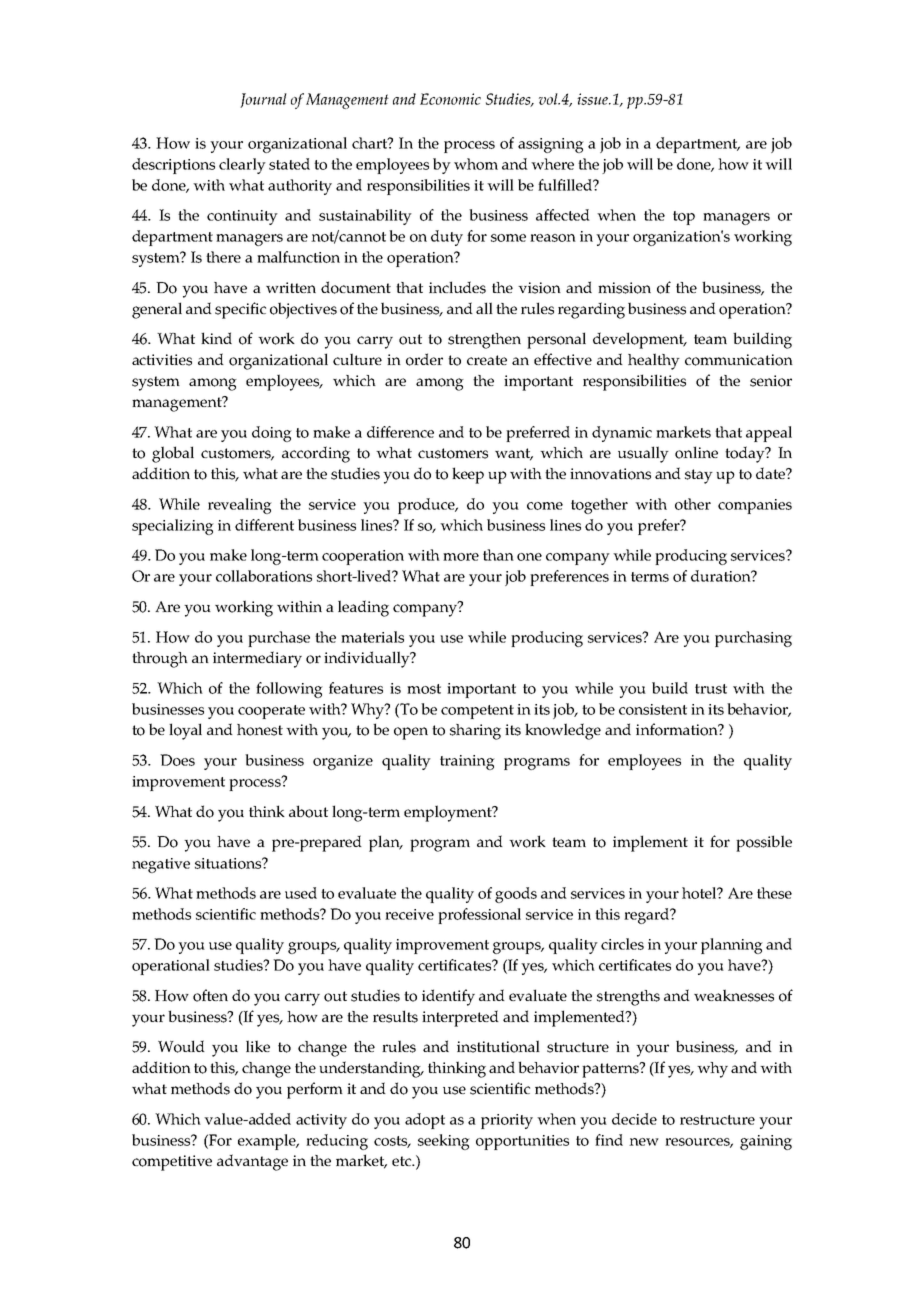  I want to click on purchasing, so click(753, 639).
